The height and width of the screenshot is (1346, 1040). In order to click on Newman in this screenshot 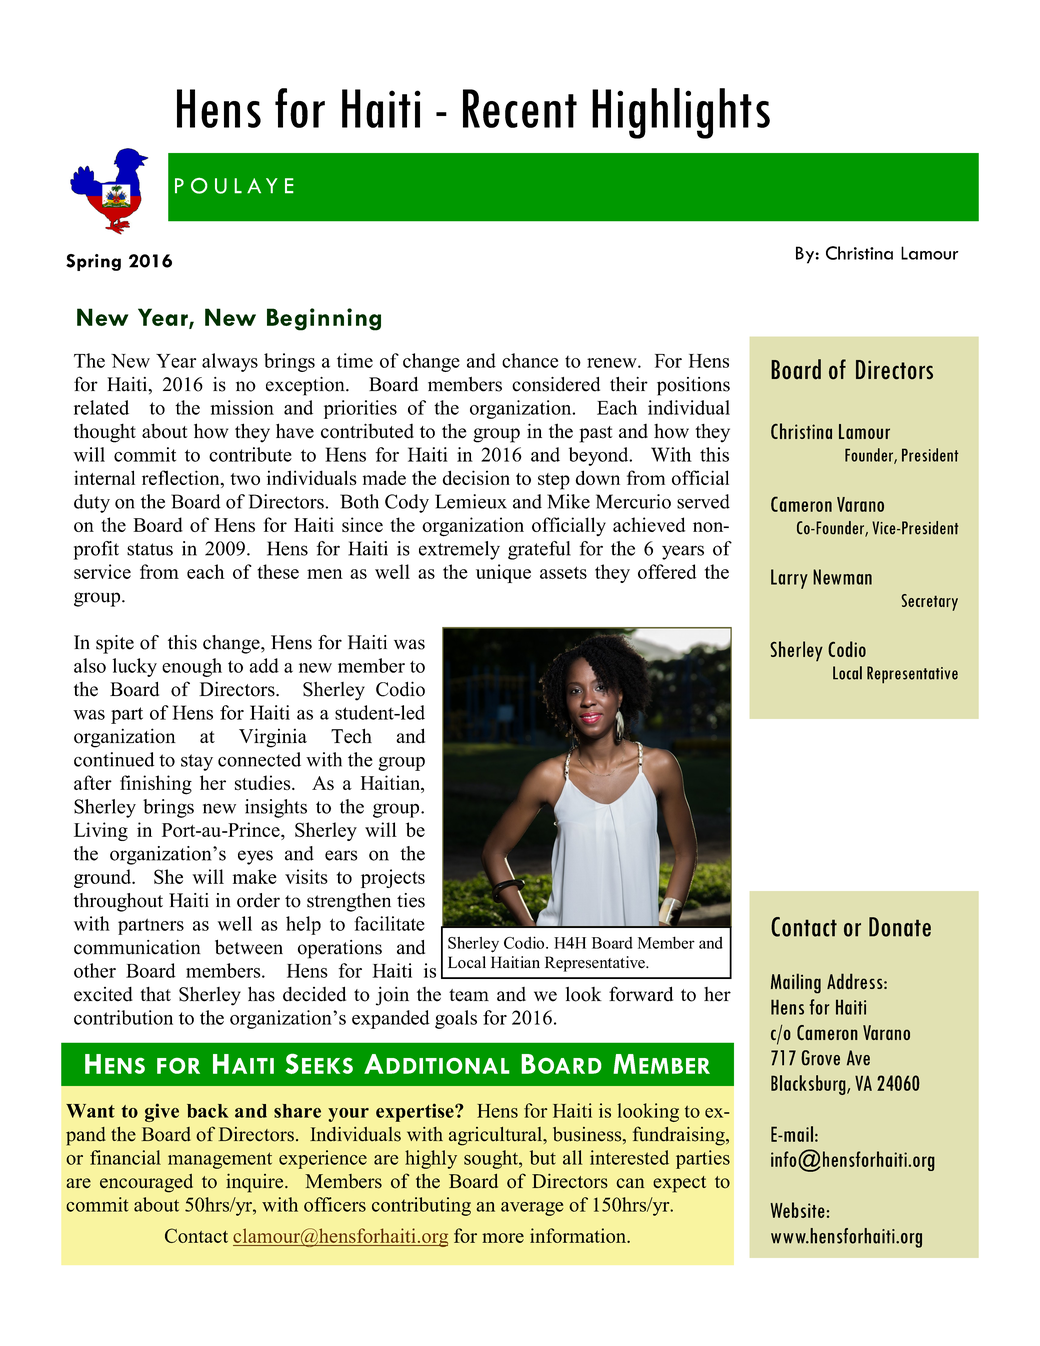, I will do `click(842, 577)`.
